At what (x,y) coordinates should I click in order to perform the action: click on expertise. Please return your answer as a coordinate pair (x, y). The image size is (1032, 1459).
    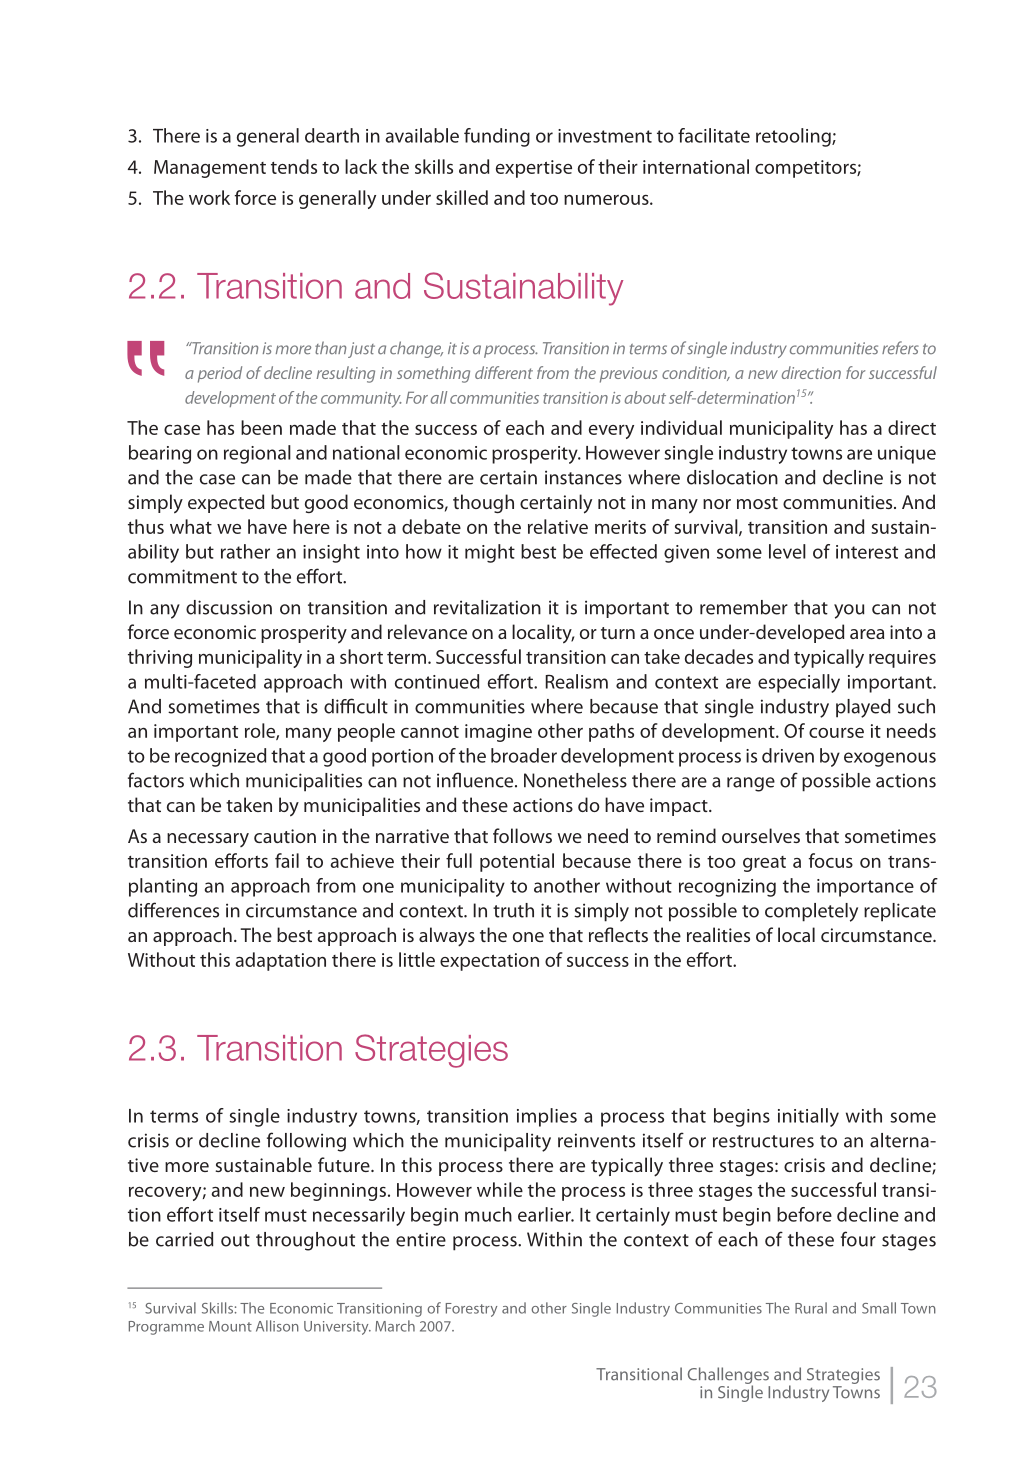
    Looking at the image, I should click on (534, 169).
